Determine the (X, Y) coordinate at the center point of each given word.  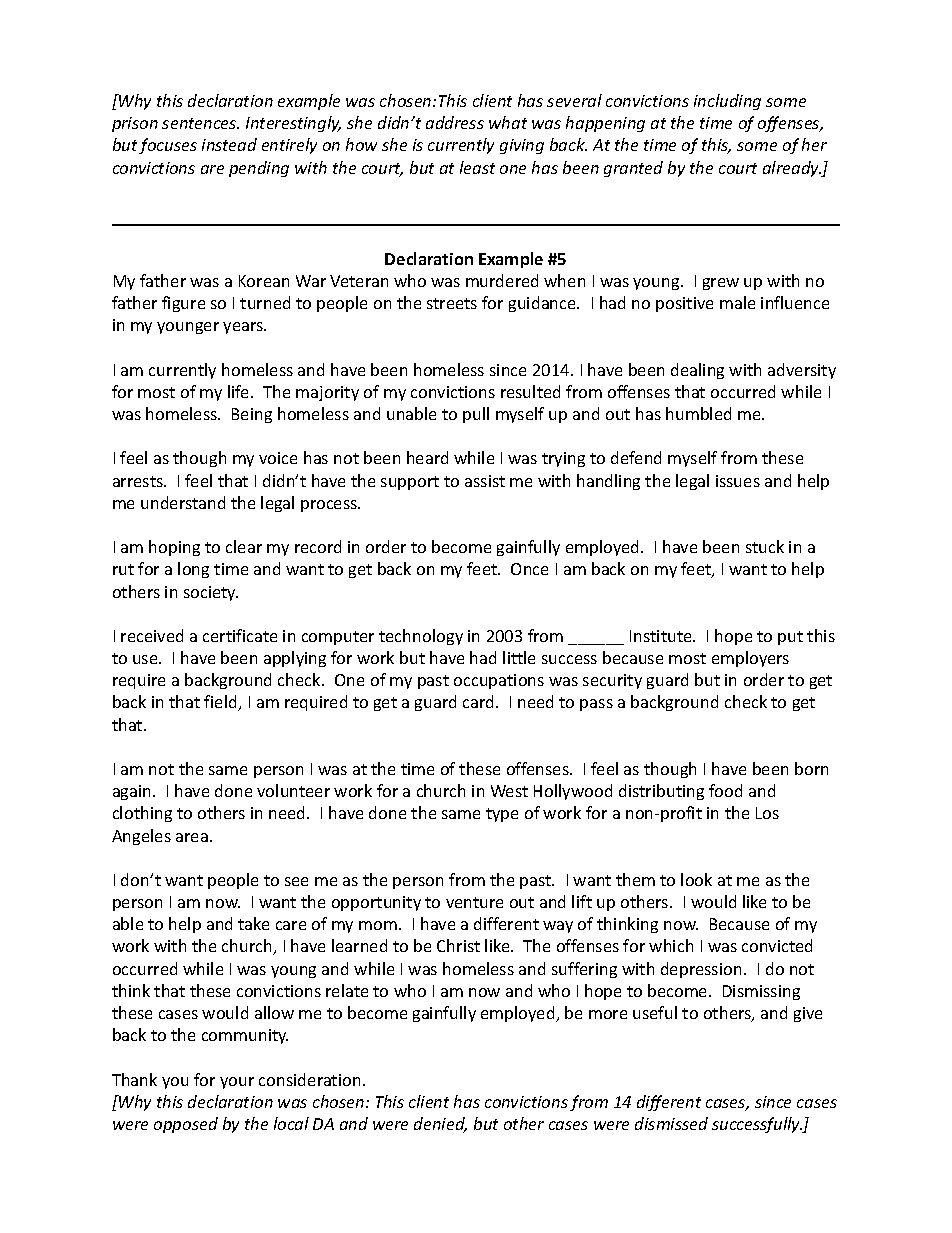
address (455, 122)
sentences (200, 123)
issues (738, 481)
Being (252, 415)
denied (440, 1125)
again (133, 792)
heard (427, 457)
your (237, 1083)
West (509, 791)
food (725, 790)
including (727, 102)
